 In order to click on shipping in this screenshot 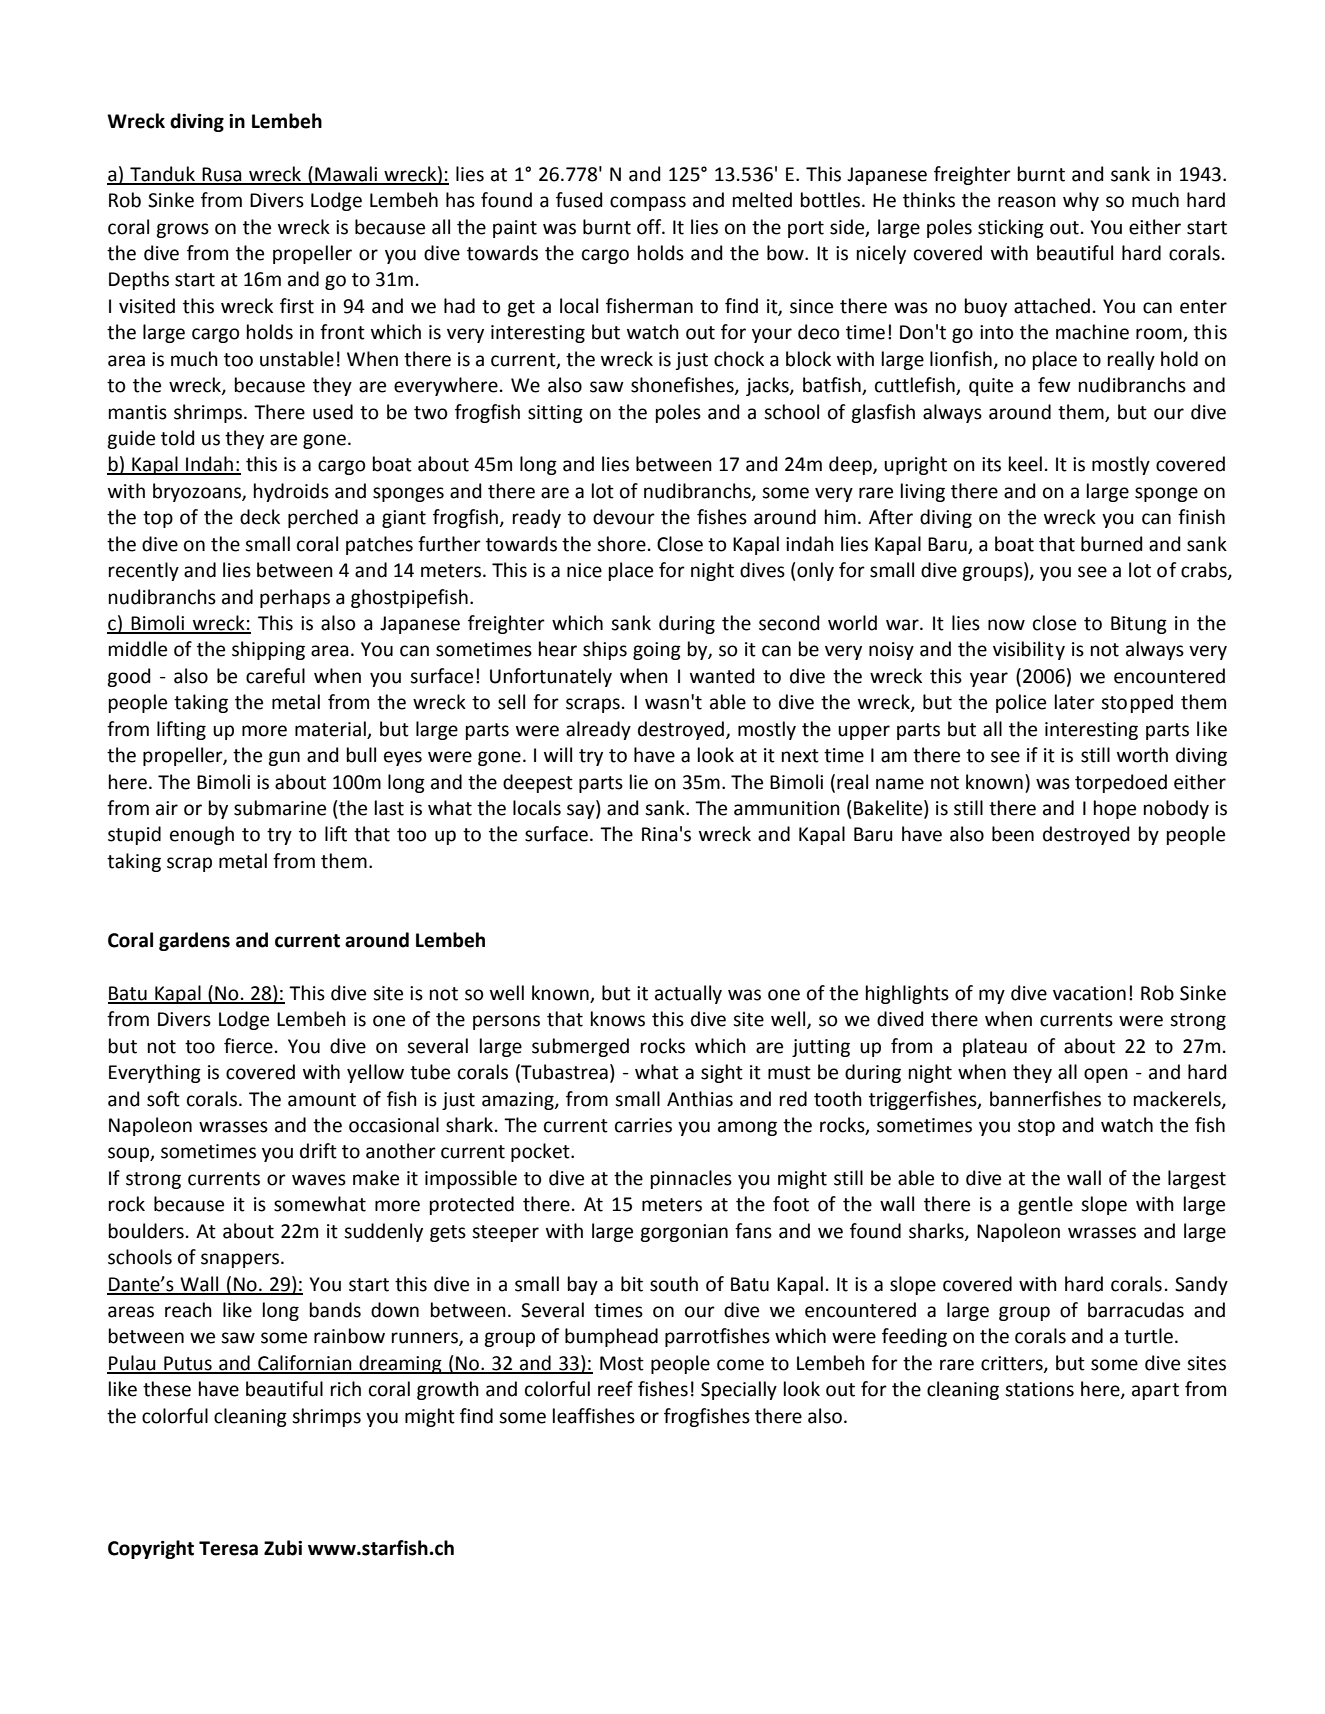, I will do `click(268, 650)`.
